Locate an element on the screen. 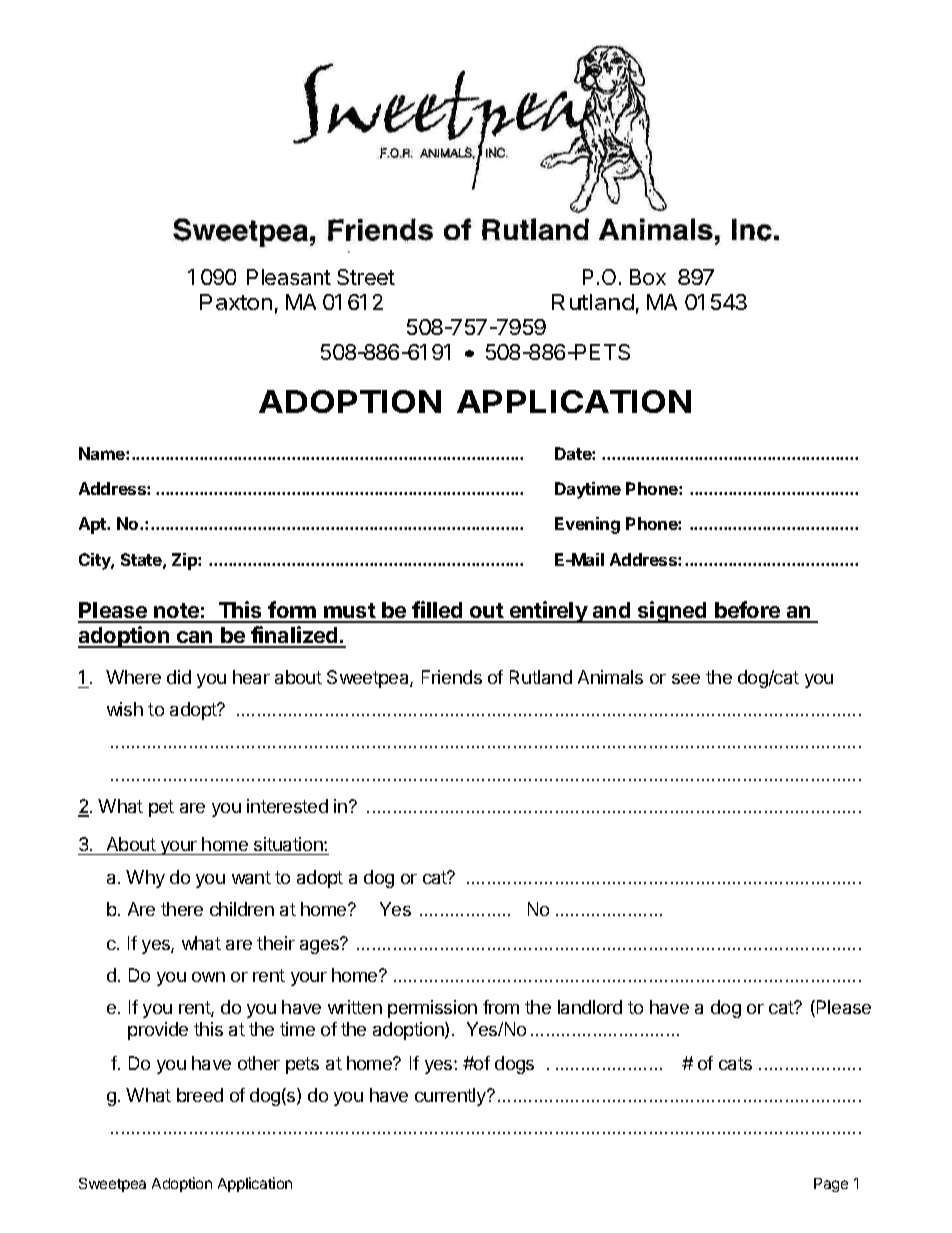 This screenshot has width=952, height=1233. wish is located at coordinates (125, 709).
